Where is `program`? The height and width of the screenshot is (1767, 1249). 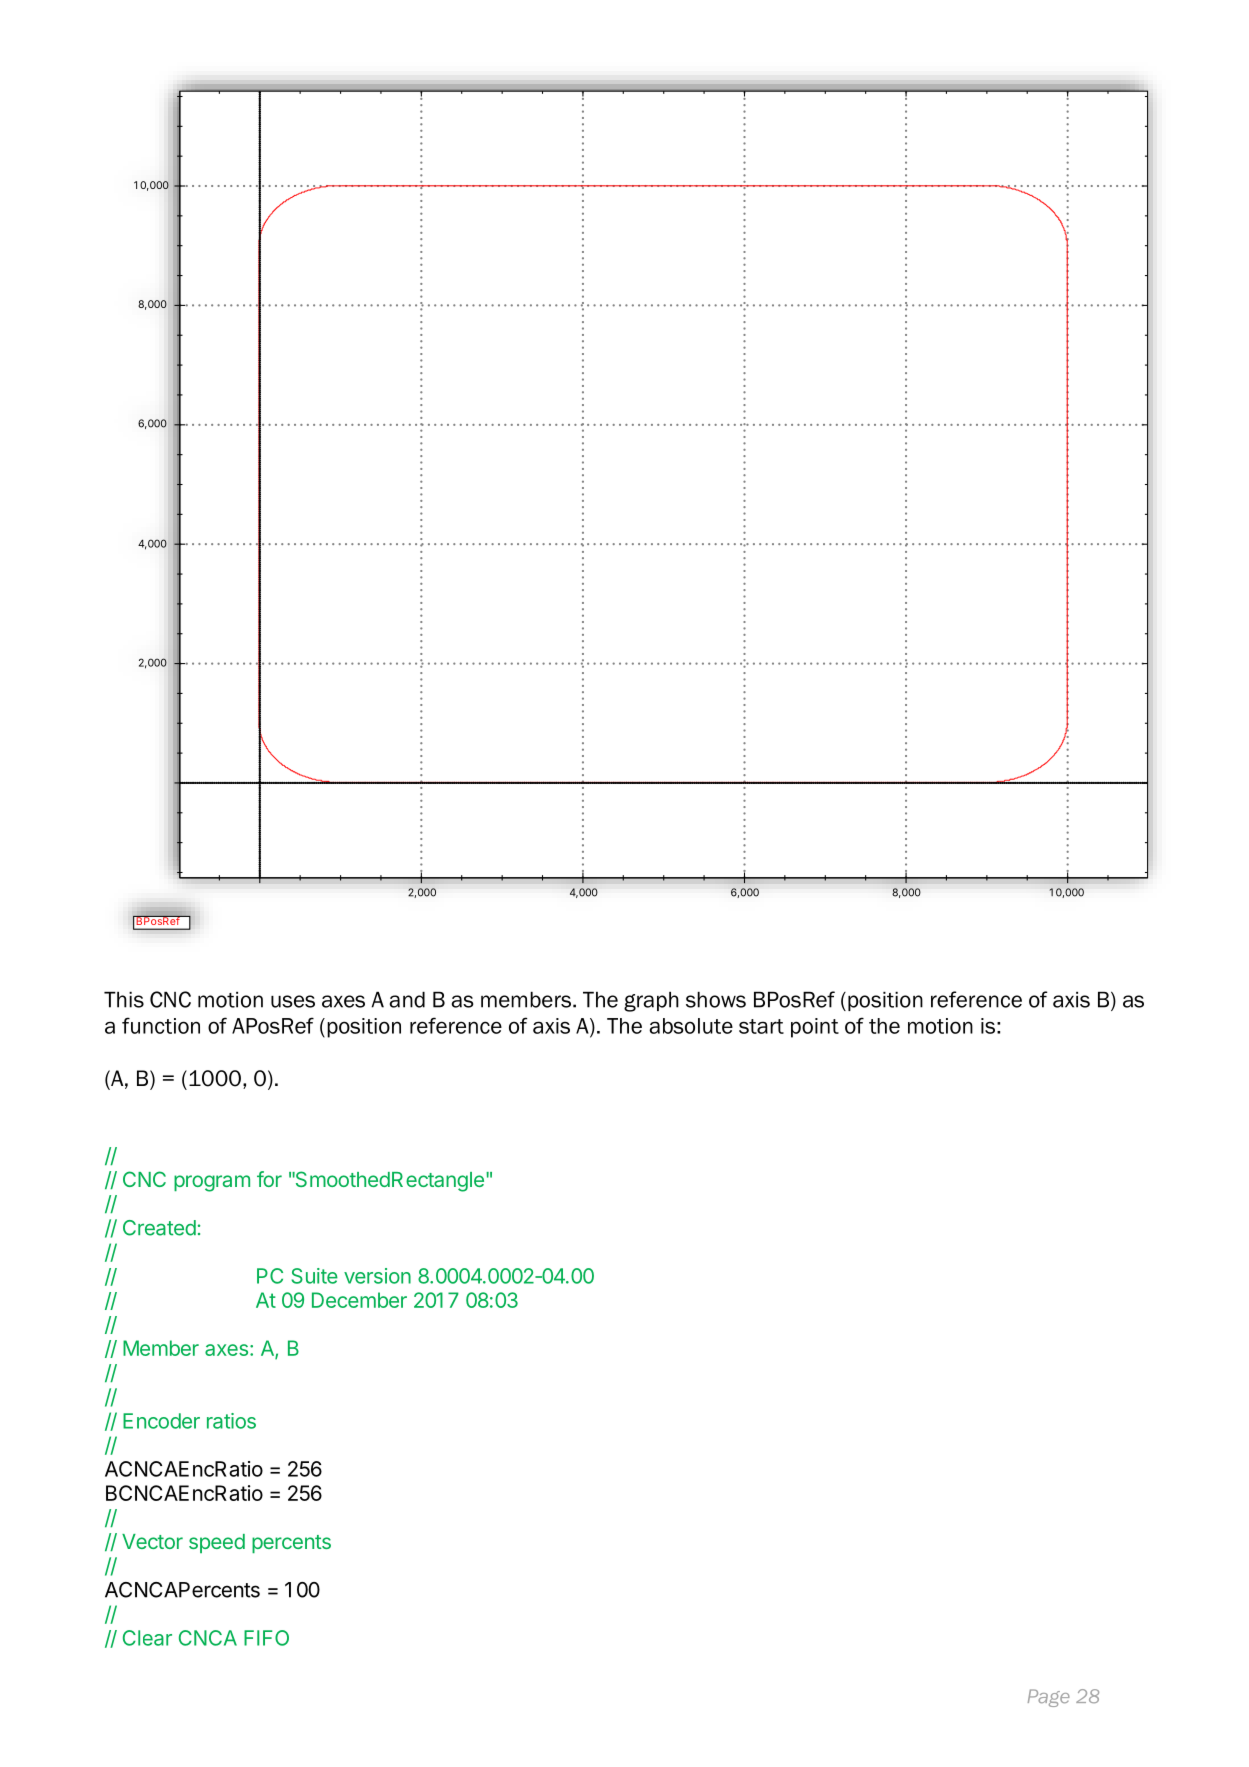
program is located at coordinates (212, 1183).
